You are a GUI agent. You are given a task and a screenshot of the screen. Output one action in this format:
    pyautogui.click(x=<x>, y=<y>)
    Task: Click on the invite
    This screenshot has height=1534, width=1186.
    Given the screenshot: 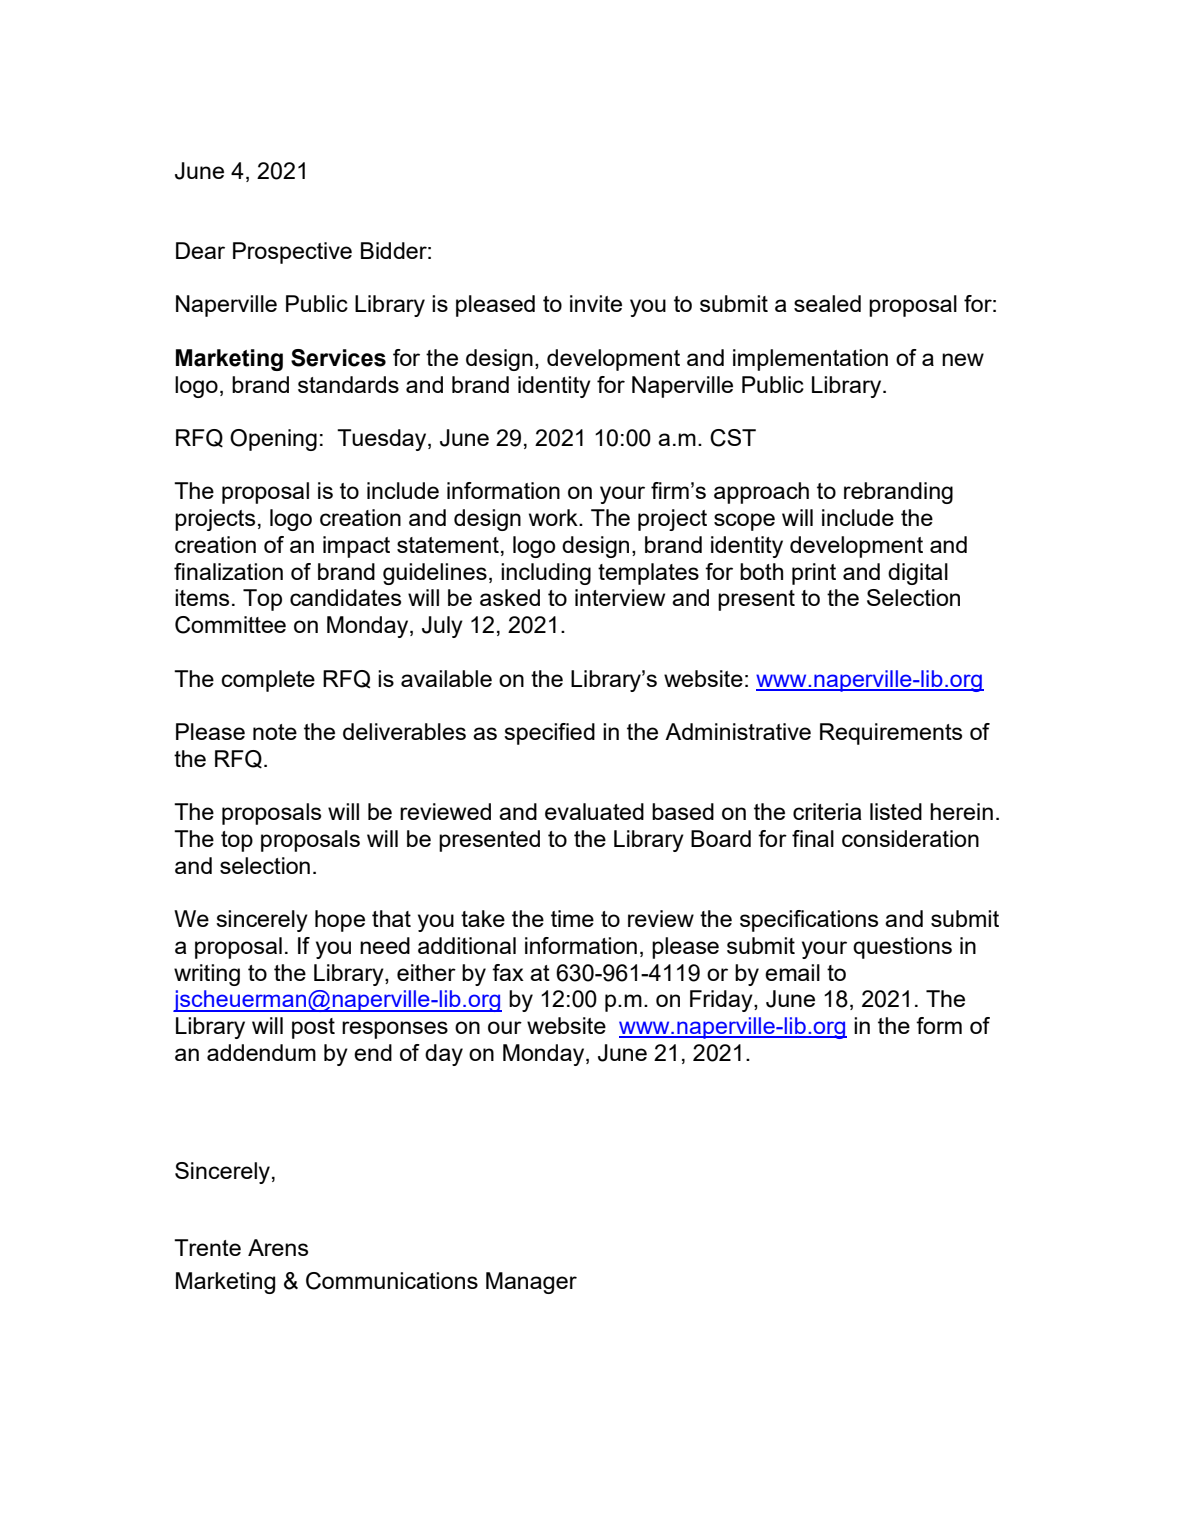 What is the action you would take?
    pyautogui.click(x=596, y=303)
